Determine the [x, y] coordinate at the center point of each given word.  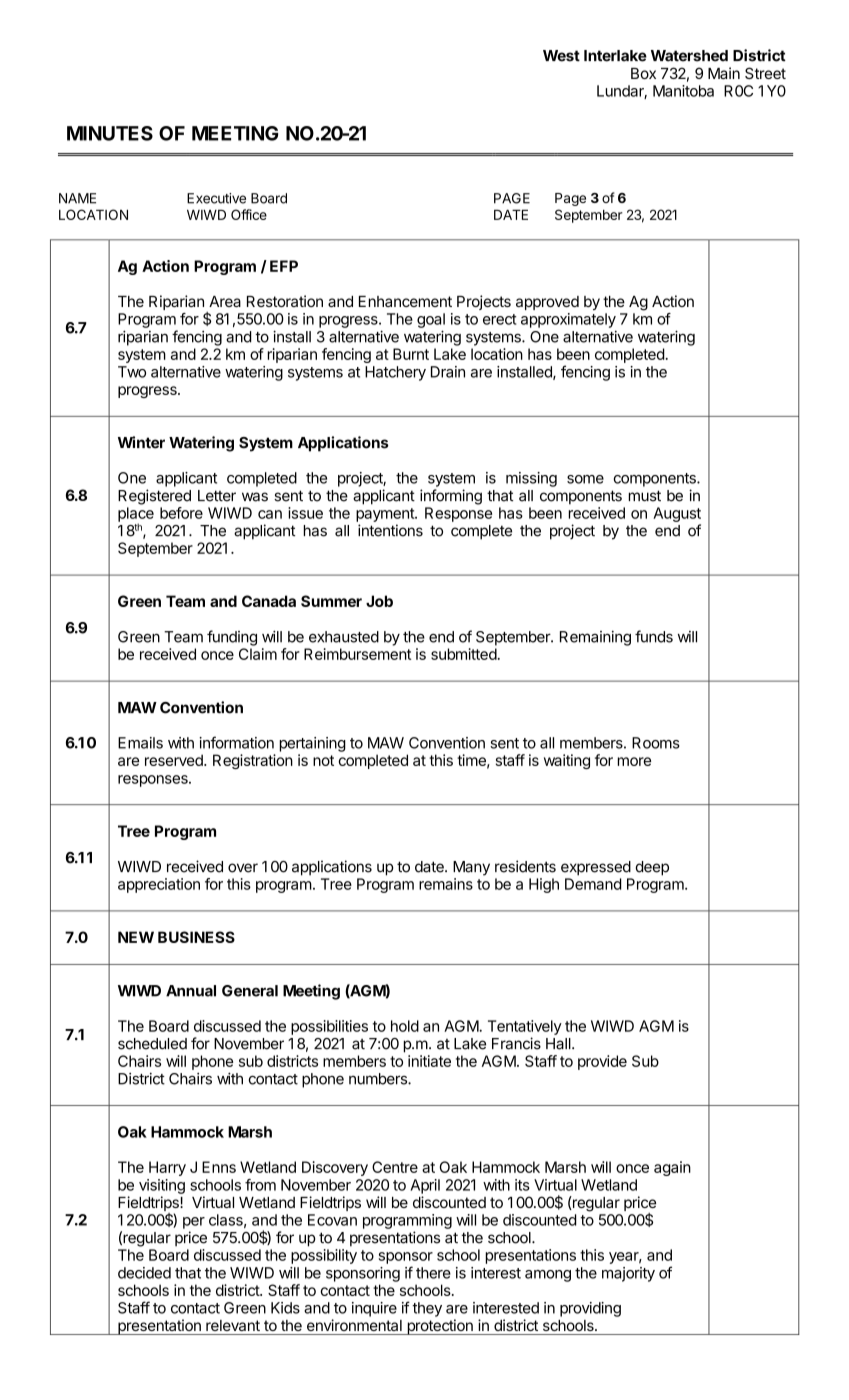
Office [249, 214]
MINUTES [110, 133]
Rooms [656, 743]
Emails [140, 743]
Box [643, 73]
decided [144, 1273]
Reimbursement [357, 654]
